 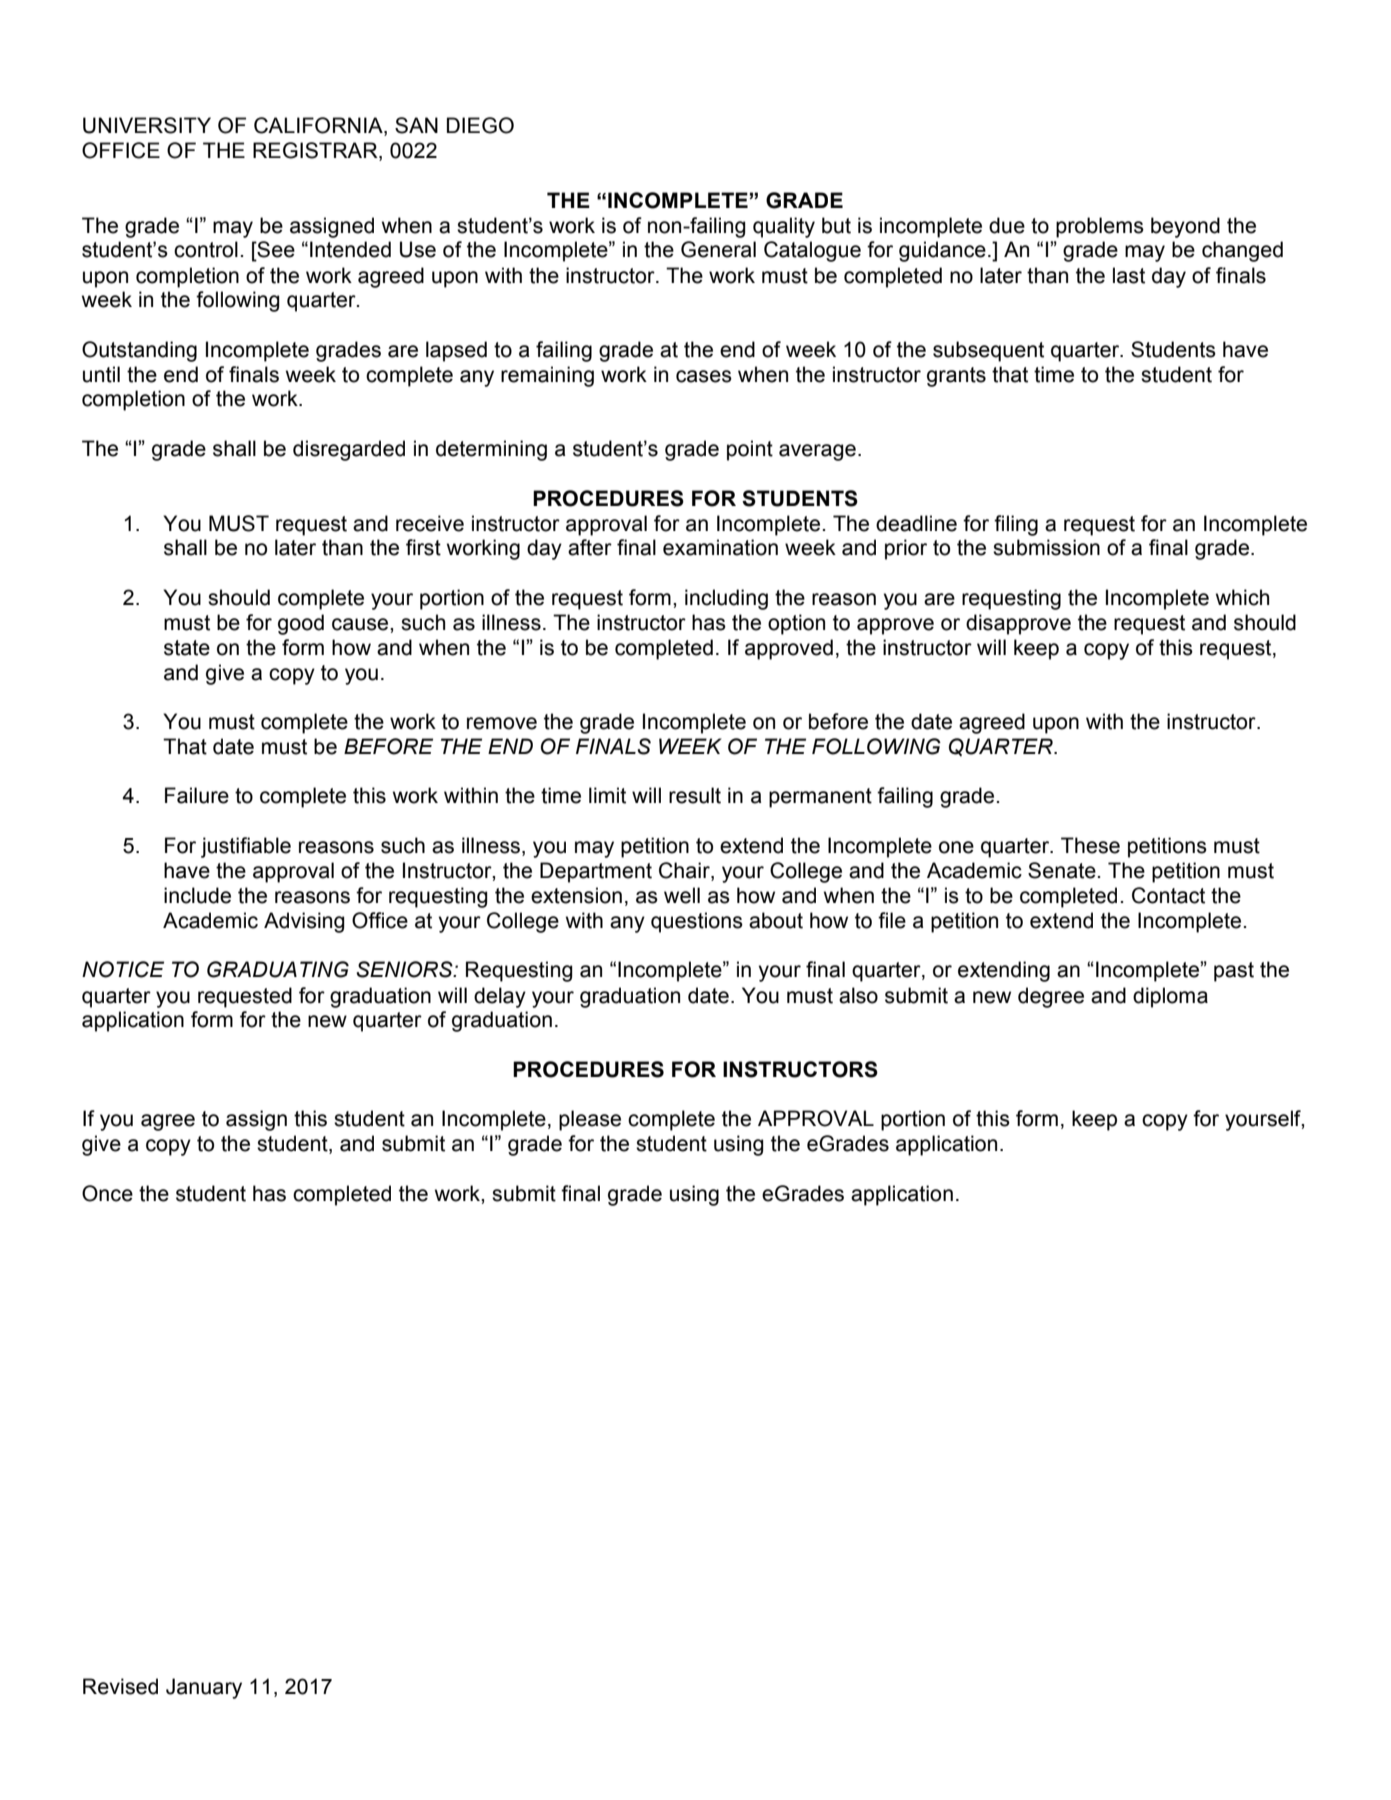 I want to click on Revised, so click(x=120, y=1686).
